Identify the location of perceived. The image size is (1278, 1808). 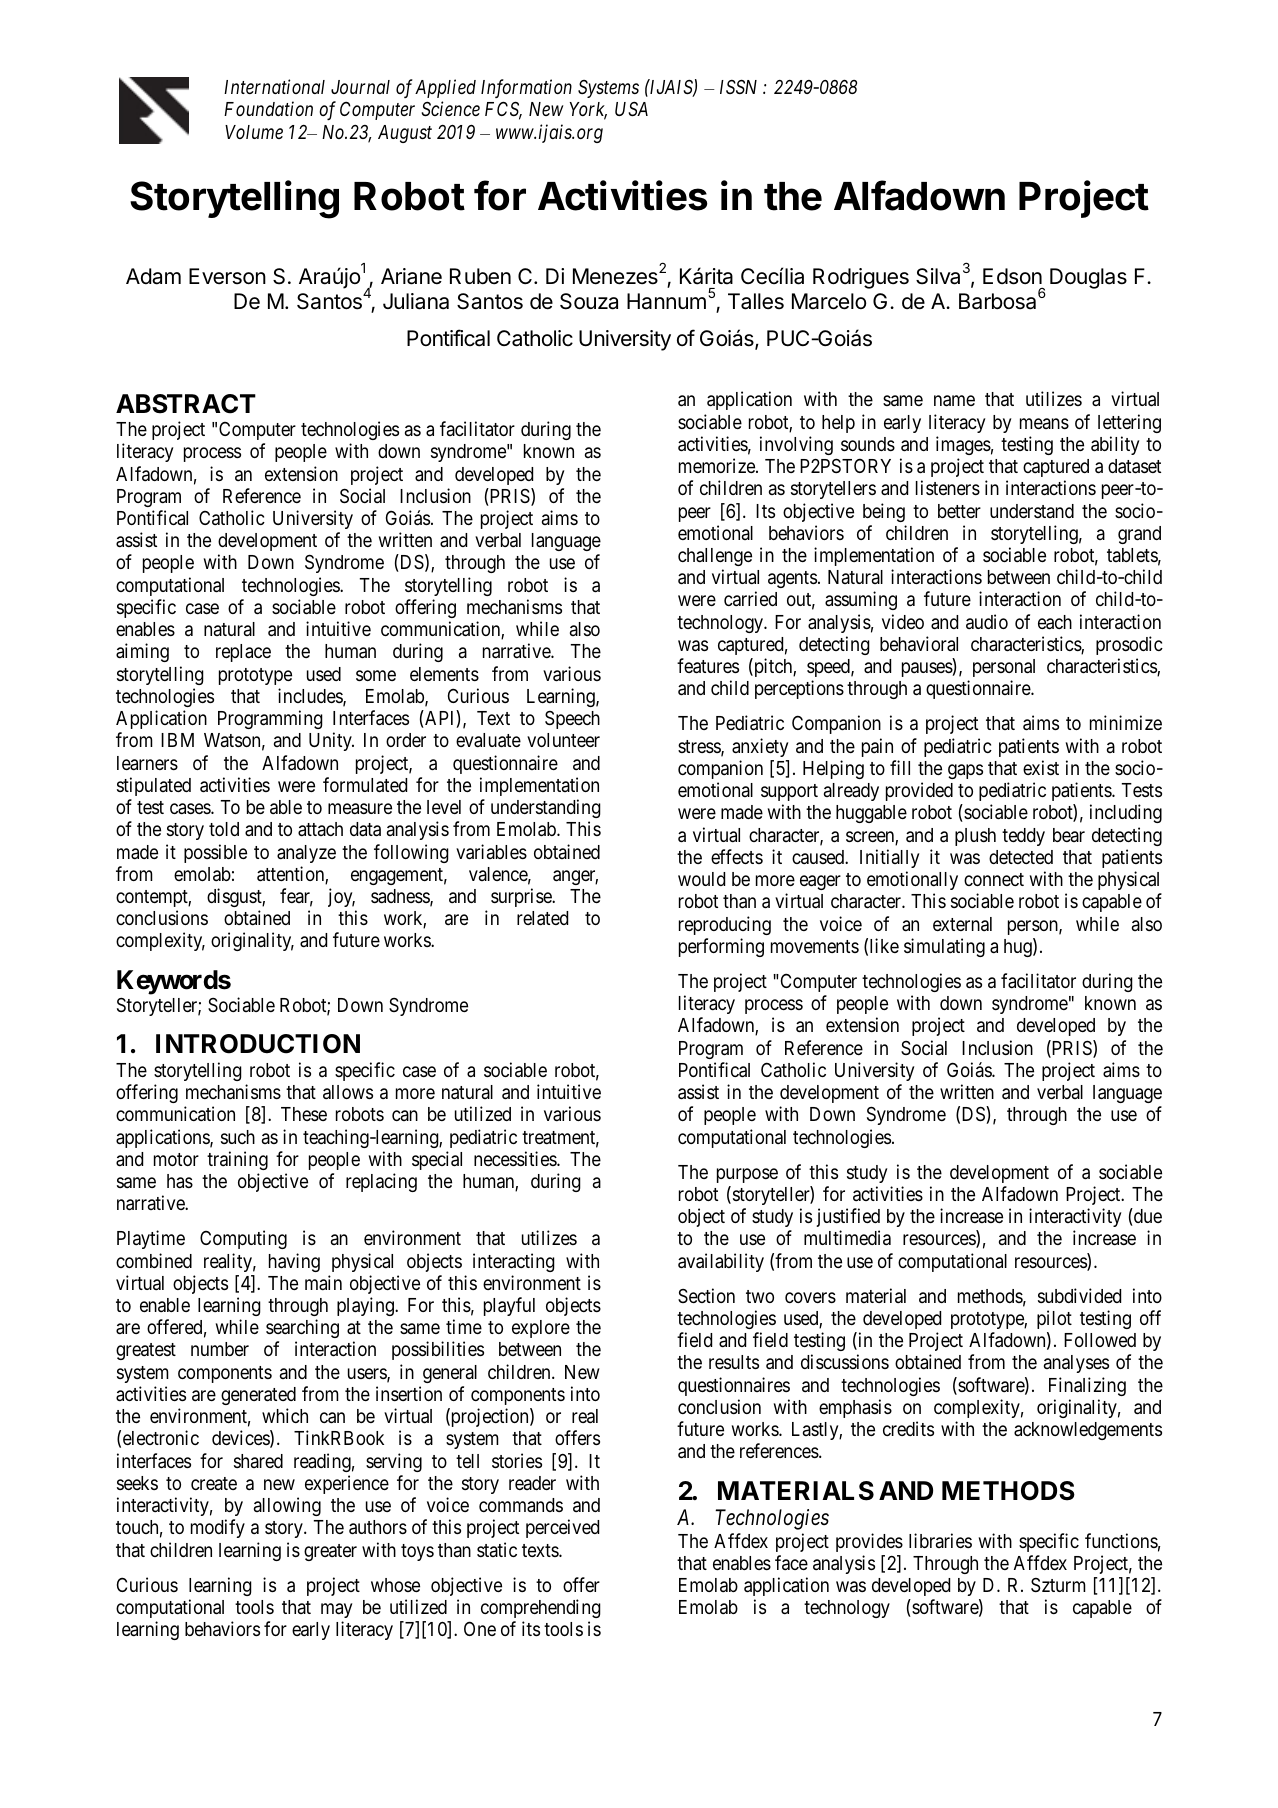
(562, 1528).
